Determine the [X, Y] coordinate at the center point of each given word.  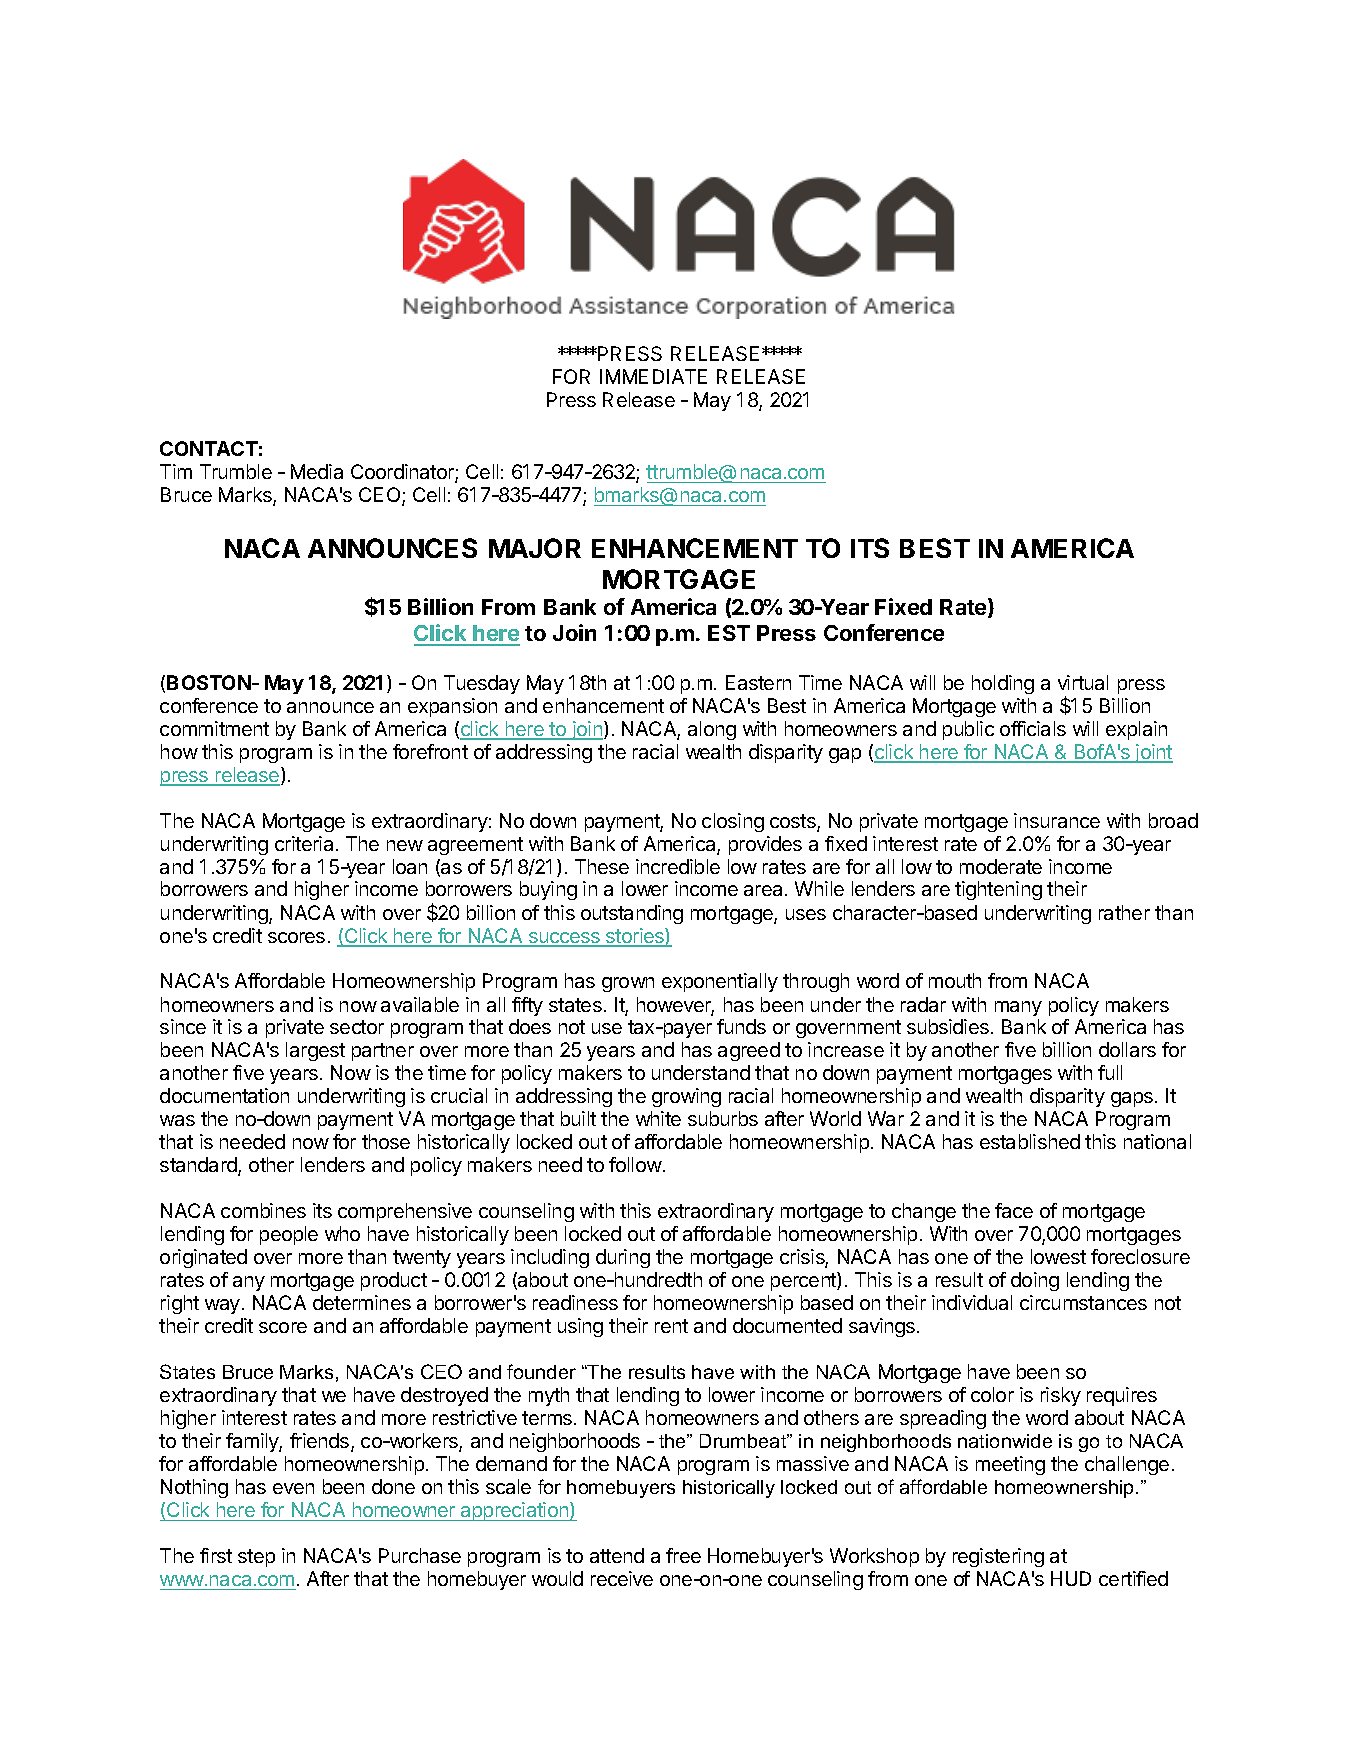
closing [733, 822]
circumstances [1083, 1302]
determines [362, 1302]
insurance [1057, 820]
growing [686, 1097]
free [683, 1555]
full [1110, 1072]
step [256, 1558]
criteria [304, 843]
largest [315, 1051]
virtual [1083, 682]
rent [671, 1326]
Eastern [758, 682]
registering [998, 1557]
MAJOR [535, 548]
